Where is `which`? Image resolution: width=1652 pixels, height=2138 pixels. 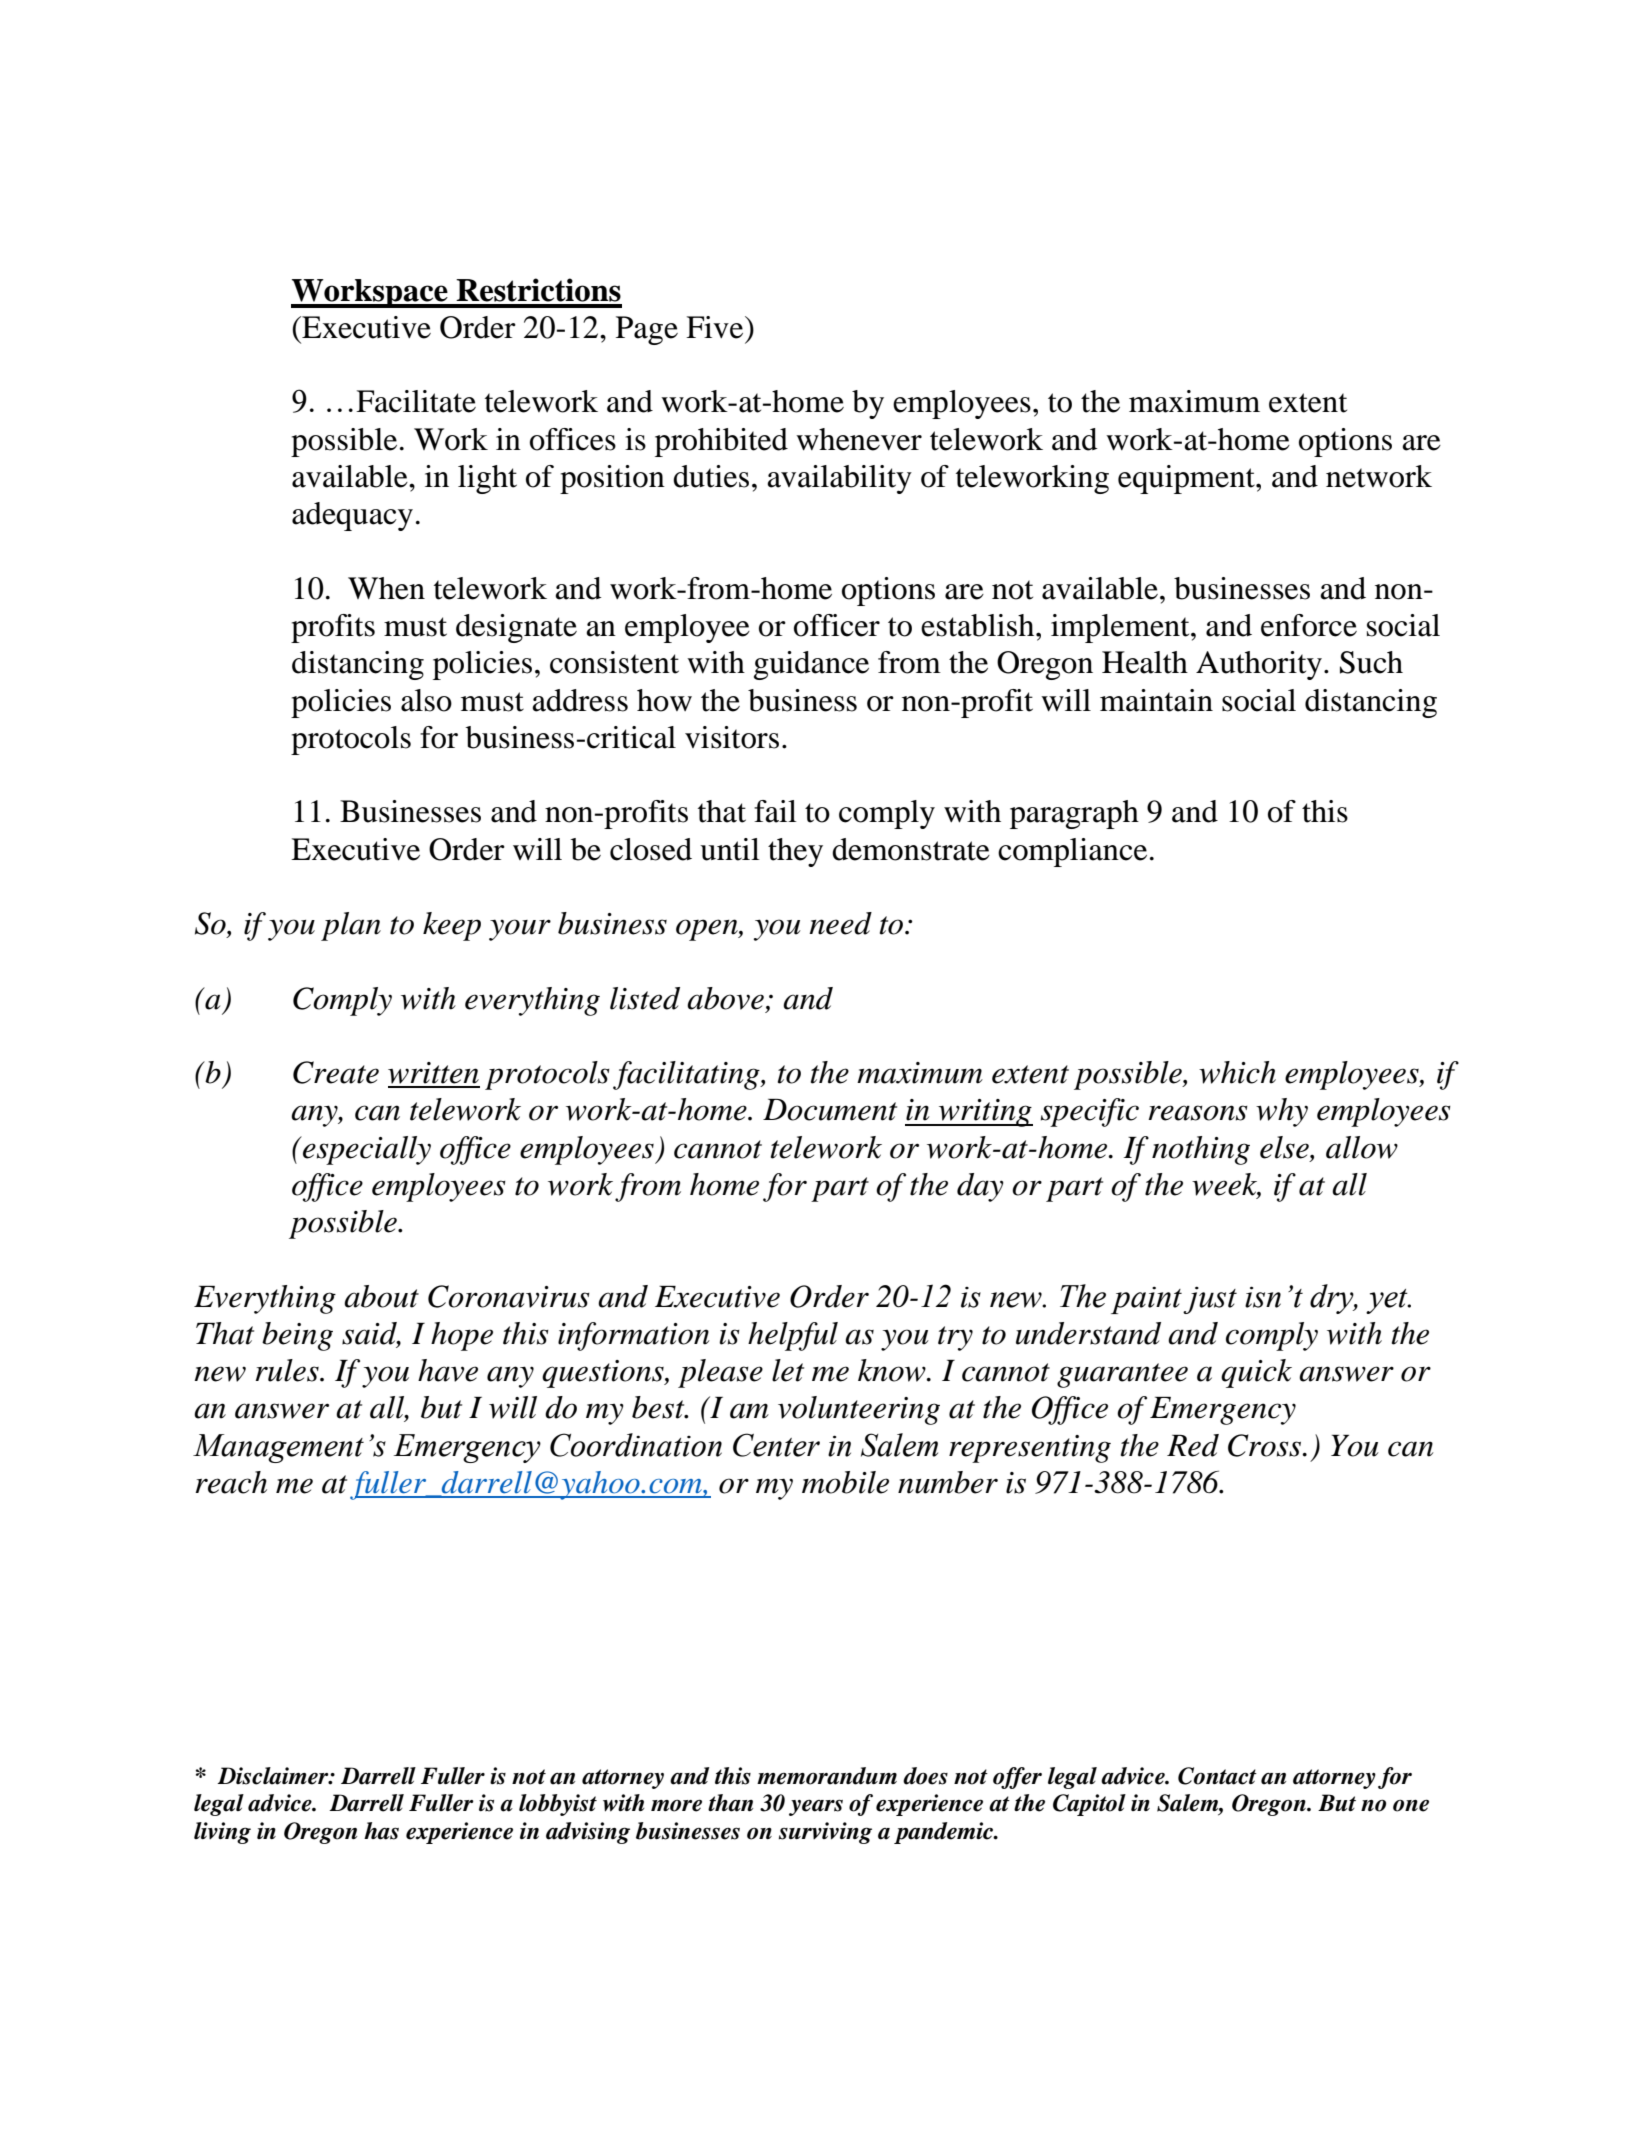
which is located at coordinates (1237, 1072).
